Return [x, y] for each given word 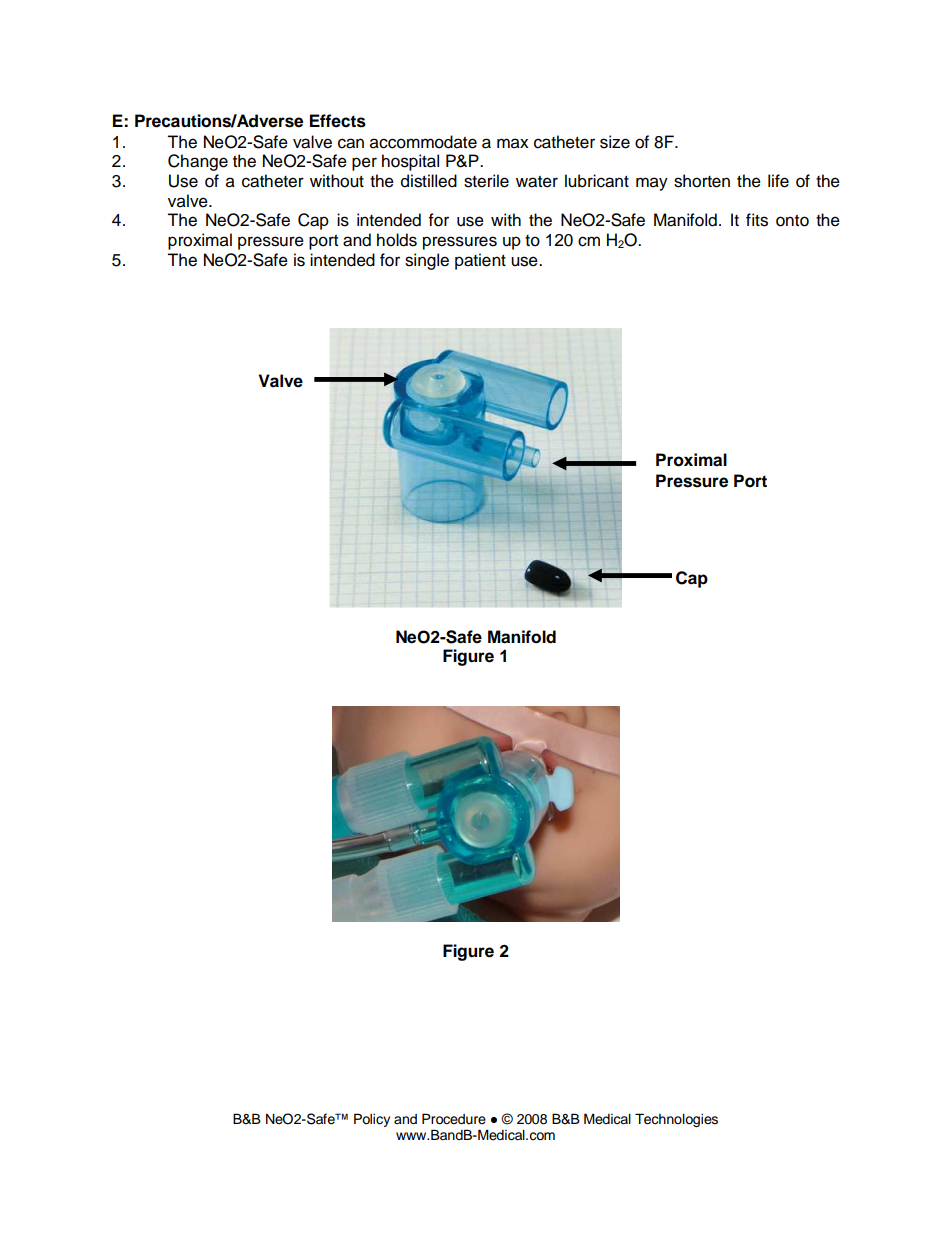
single [427, 261]
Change [198, 162]
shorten [702, 181]
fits [757, 220]
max [513, 143]
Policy [372, 1120]
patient [480, 261]
